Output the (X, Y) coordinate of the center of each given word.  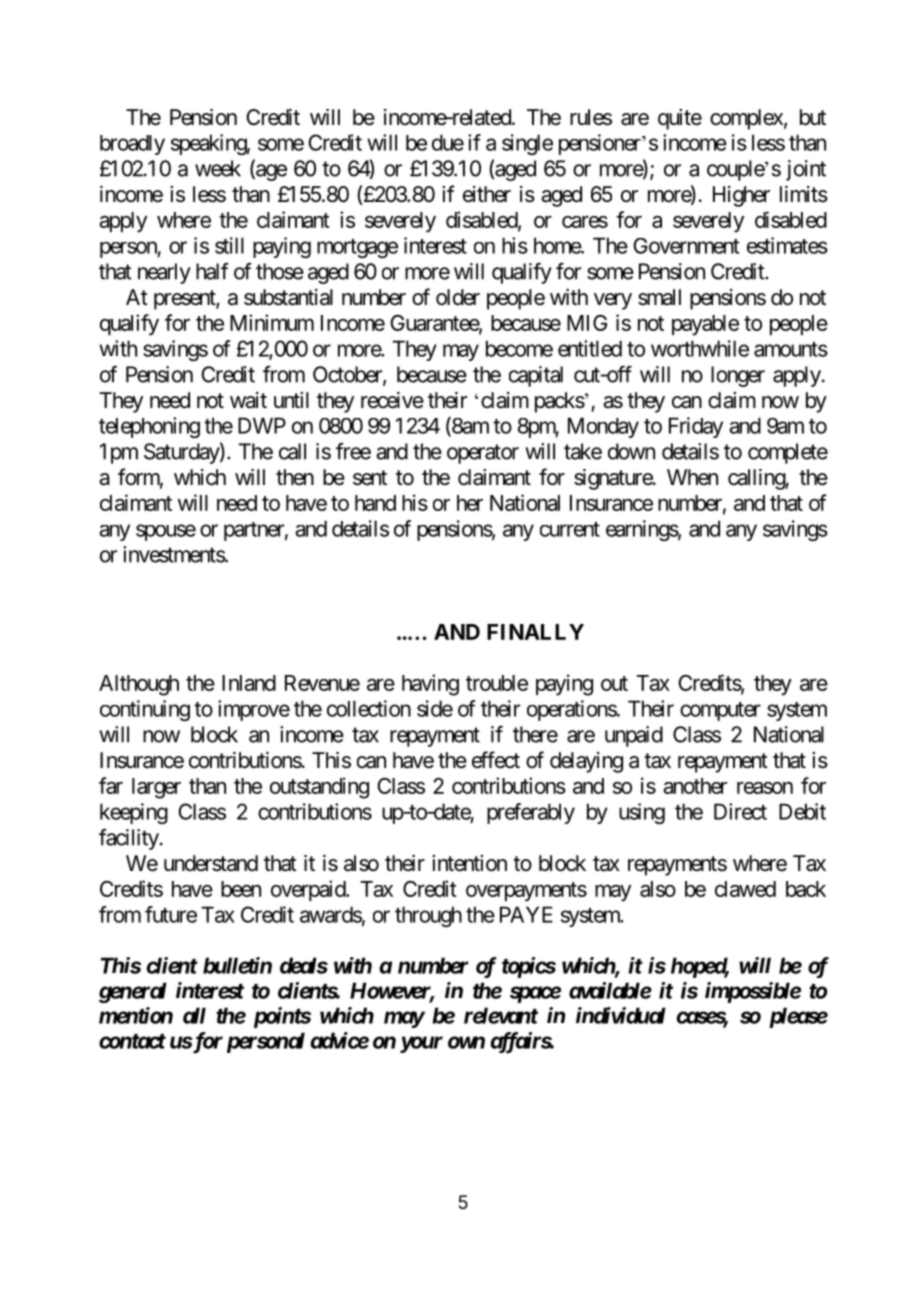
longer (738, 376)
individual (621, 1015)
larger (156, 788)
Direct (740, 811)
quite (680, 119)
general (133, 992)
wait (248, 400)
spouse (166, 532)
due (448, 142)
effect (496, 760)
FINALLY (535, 632)
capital (536, 376)
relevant (501, 1015)
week (218, 168)
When (692, 477)
